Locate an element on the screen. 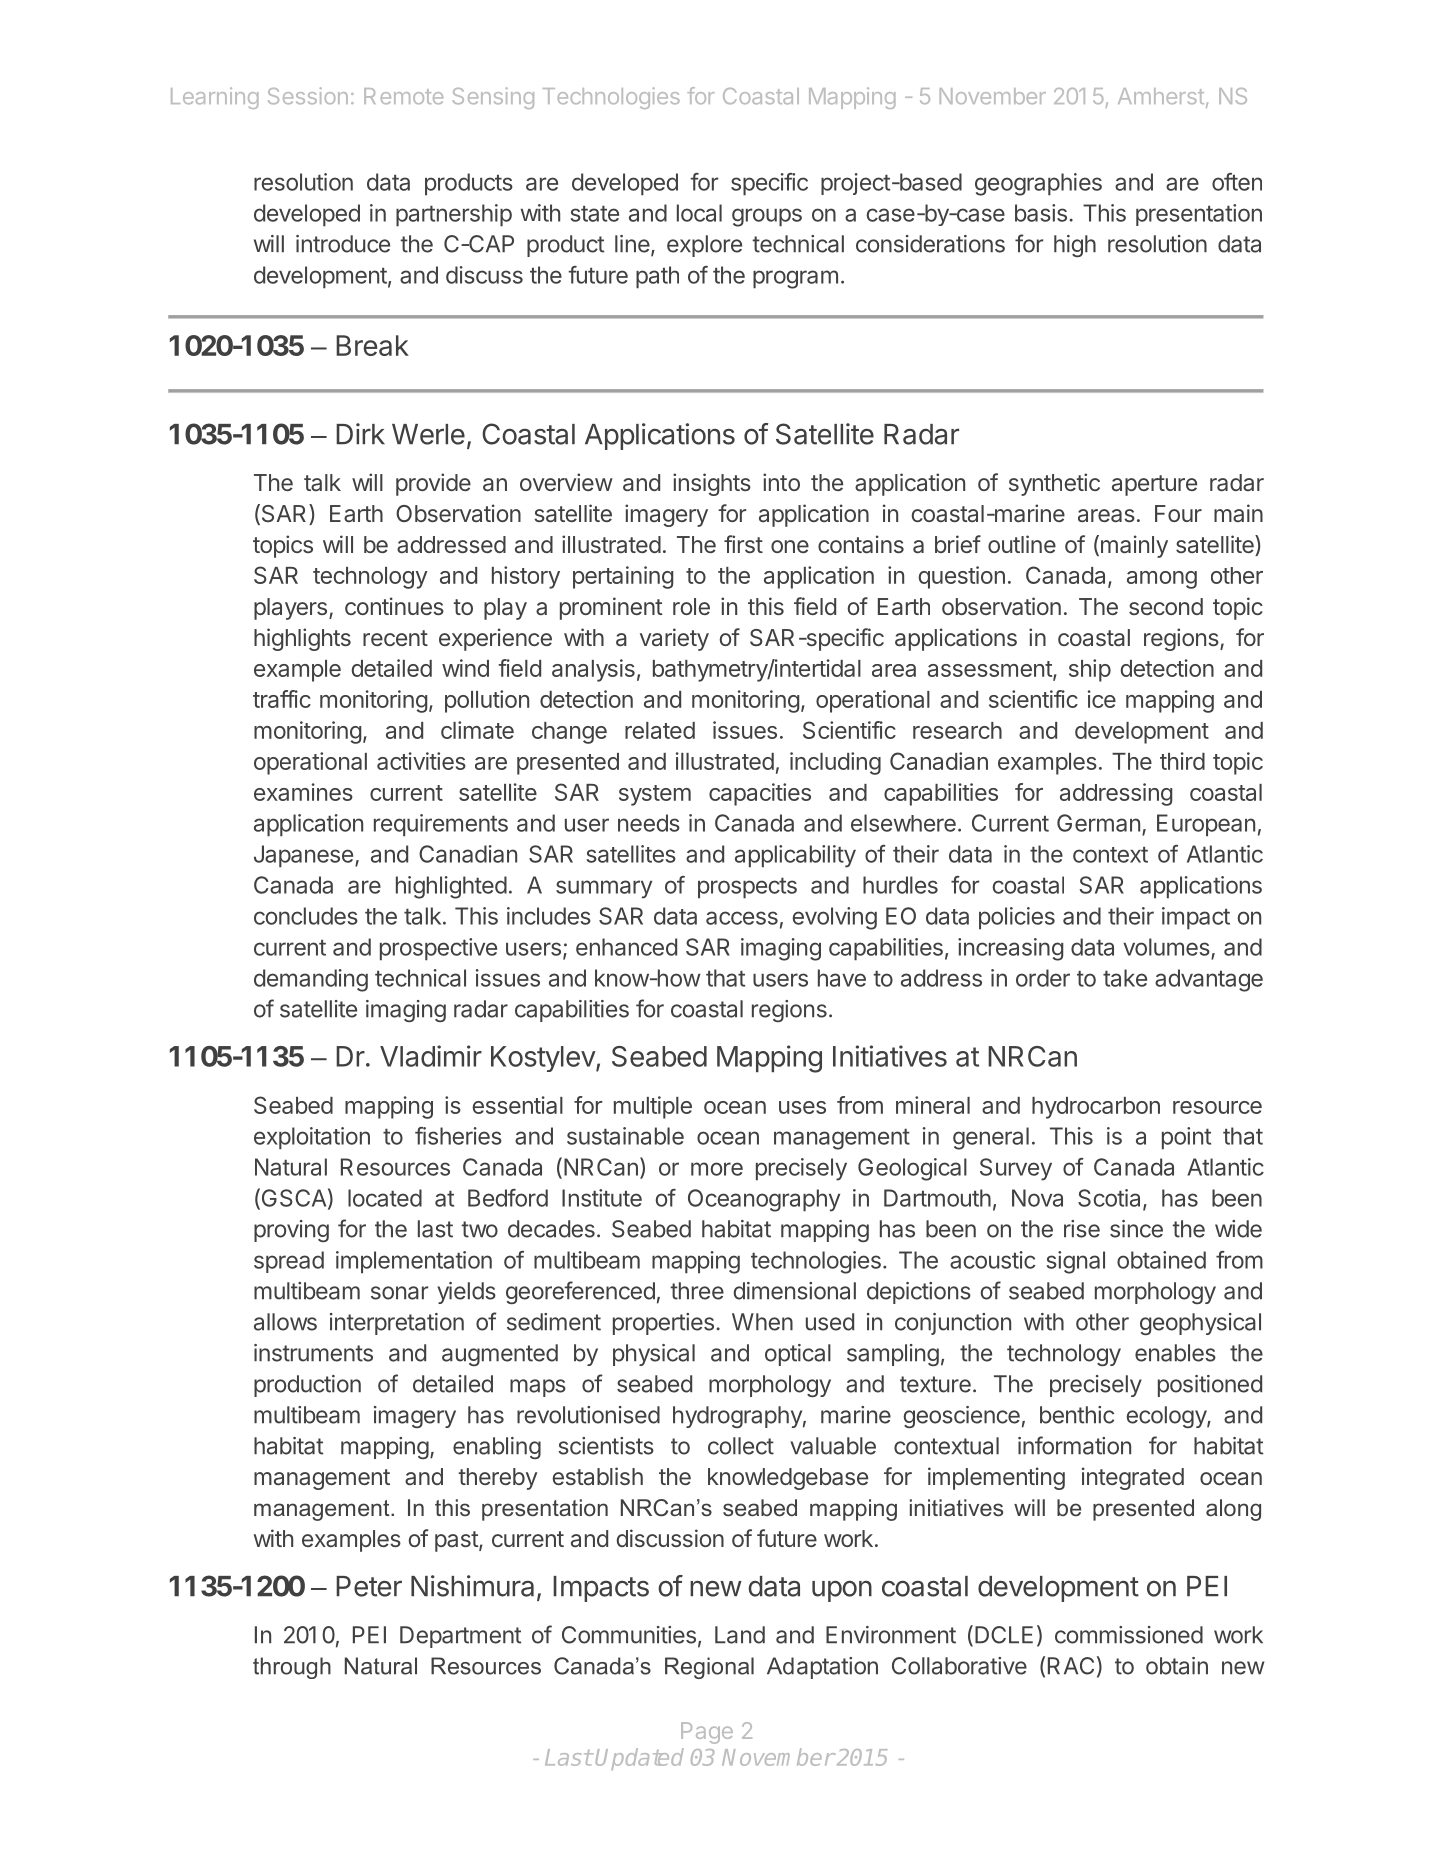 Image resolution: width=1432 pixels, height=1854 pixels. Page is located at coordinates (707, 1733).
